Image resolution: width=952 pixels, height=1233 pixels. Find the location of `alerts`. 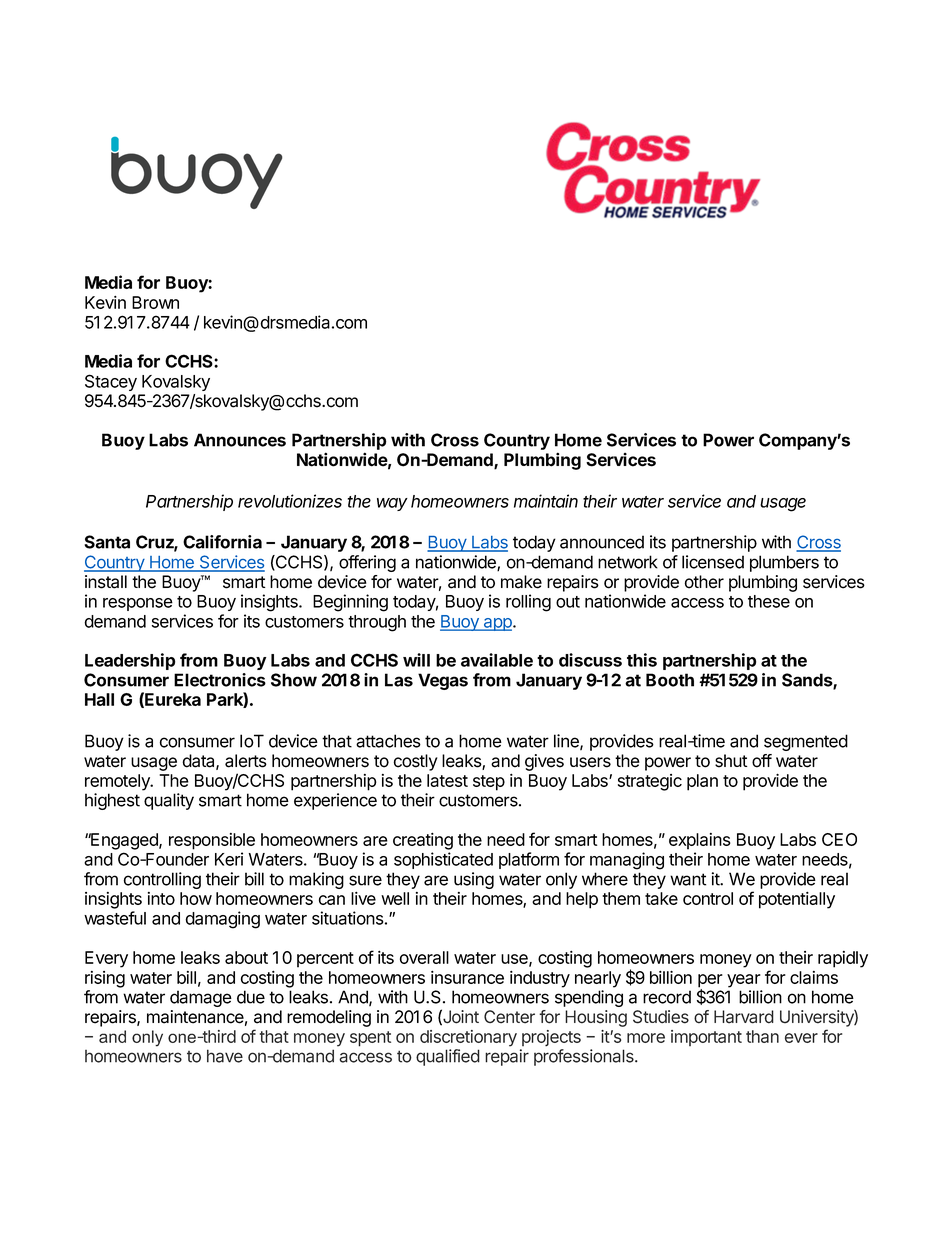

alerts is located at coordinates (246, 761).
